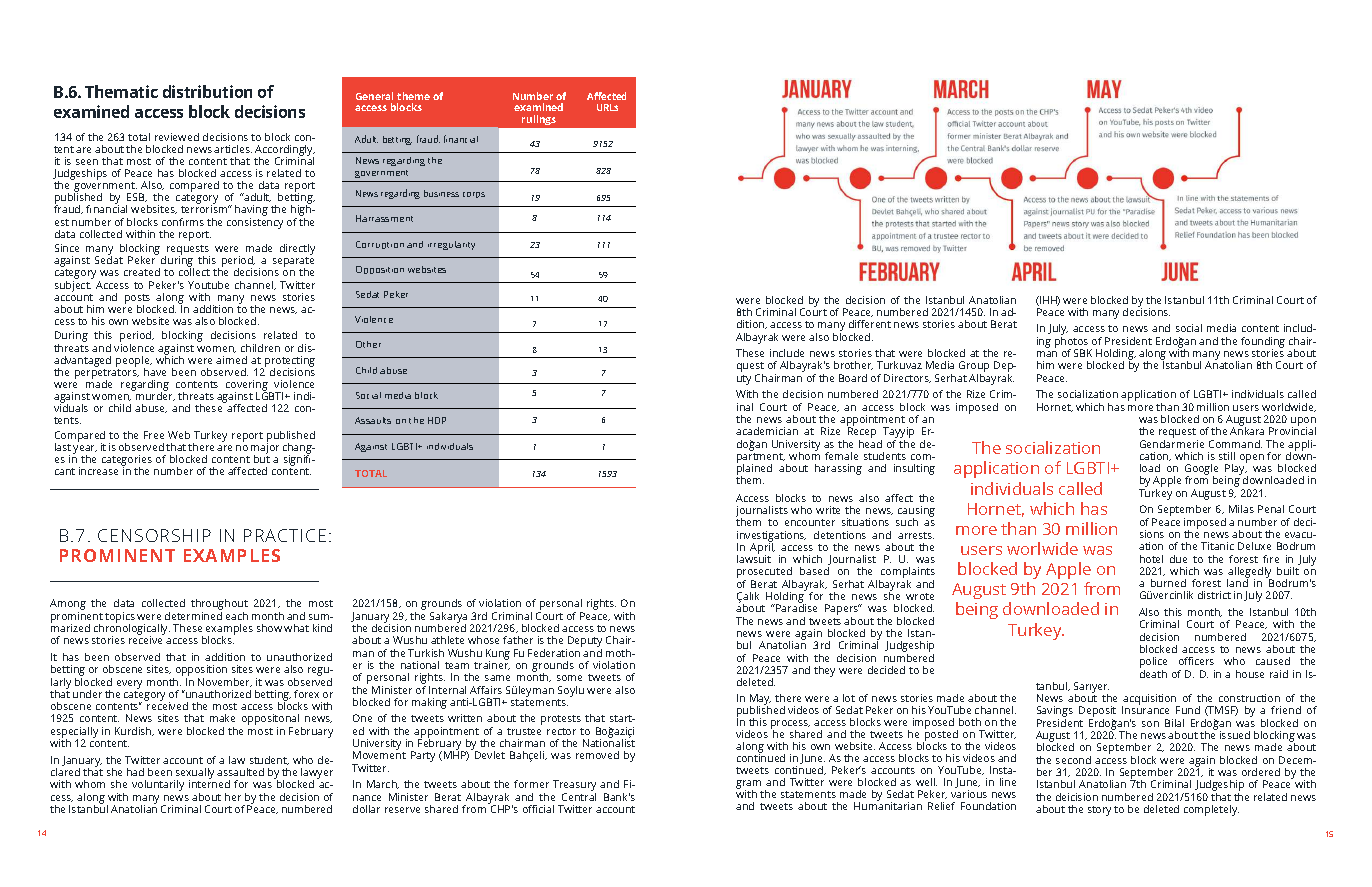  Describe the element at coordinates (154, 535) in the image. I see `CENSORSHIP` at that location.
